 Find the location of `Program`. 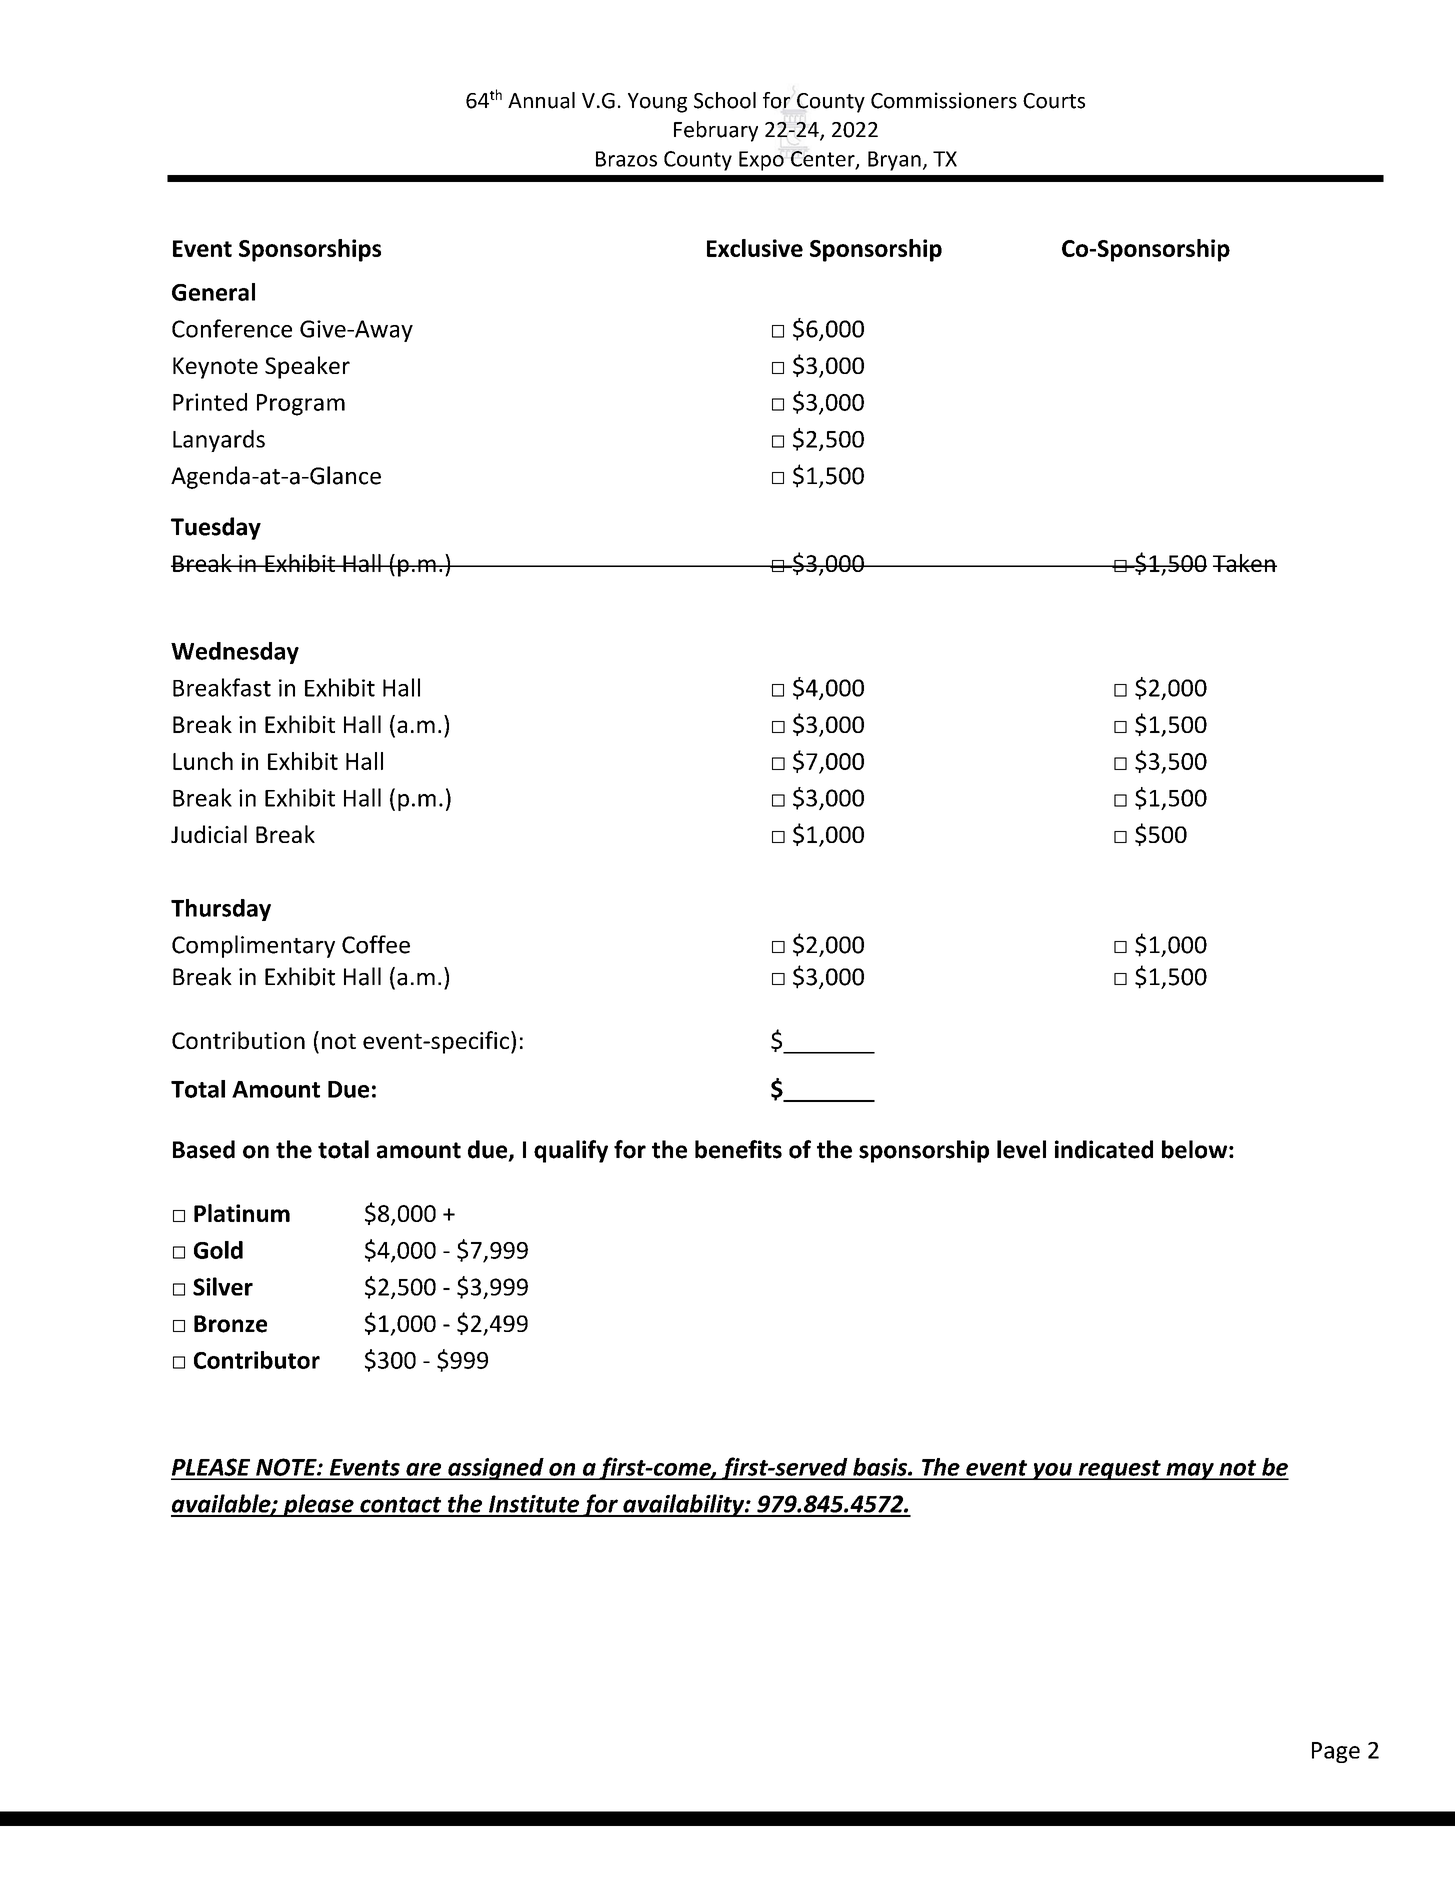

Program is located at coordinates (301, 405).
